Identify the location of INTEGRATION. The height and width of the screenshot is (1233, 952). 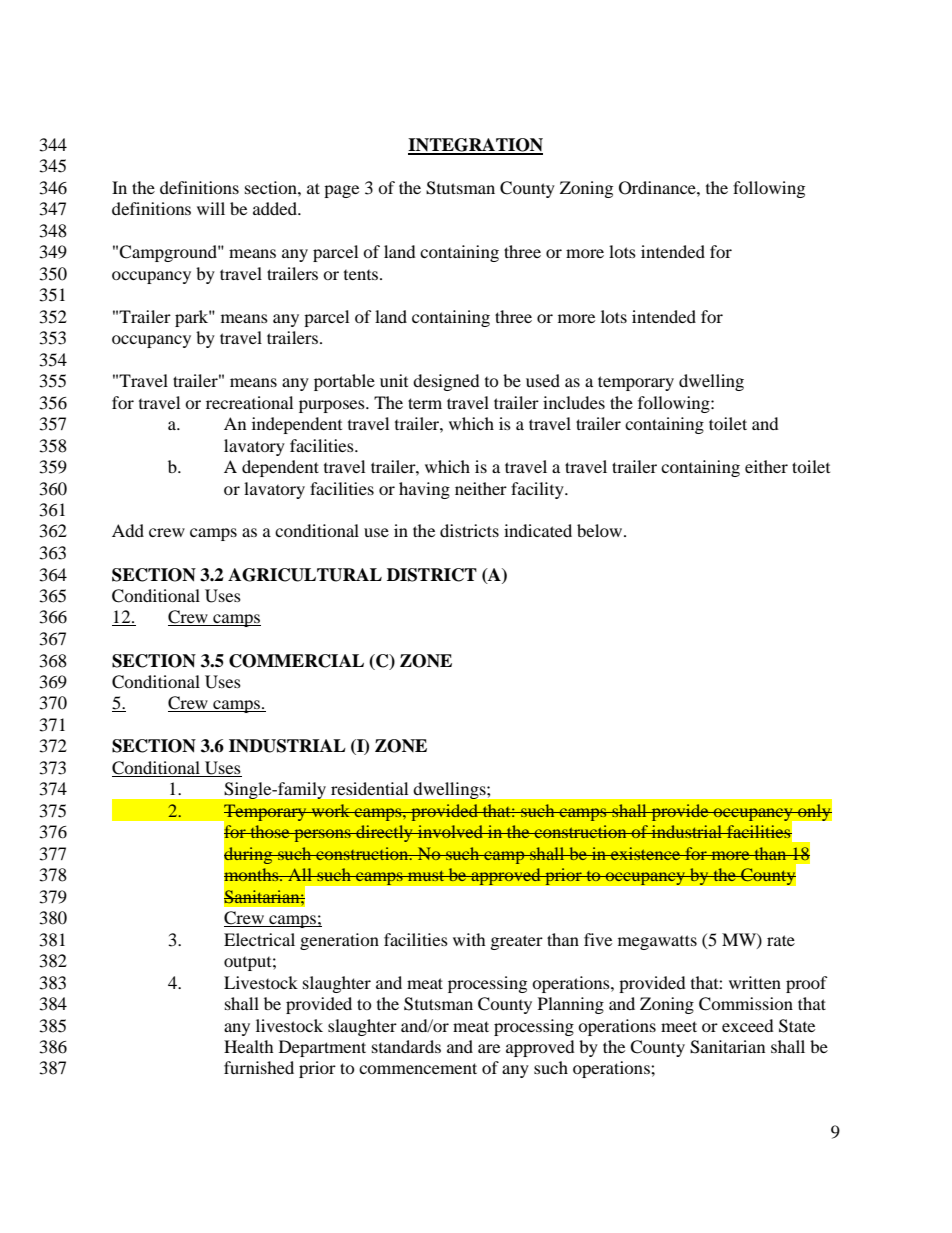
(475, 146).
